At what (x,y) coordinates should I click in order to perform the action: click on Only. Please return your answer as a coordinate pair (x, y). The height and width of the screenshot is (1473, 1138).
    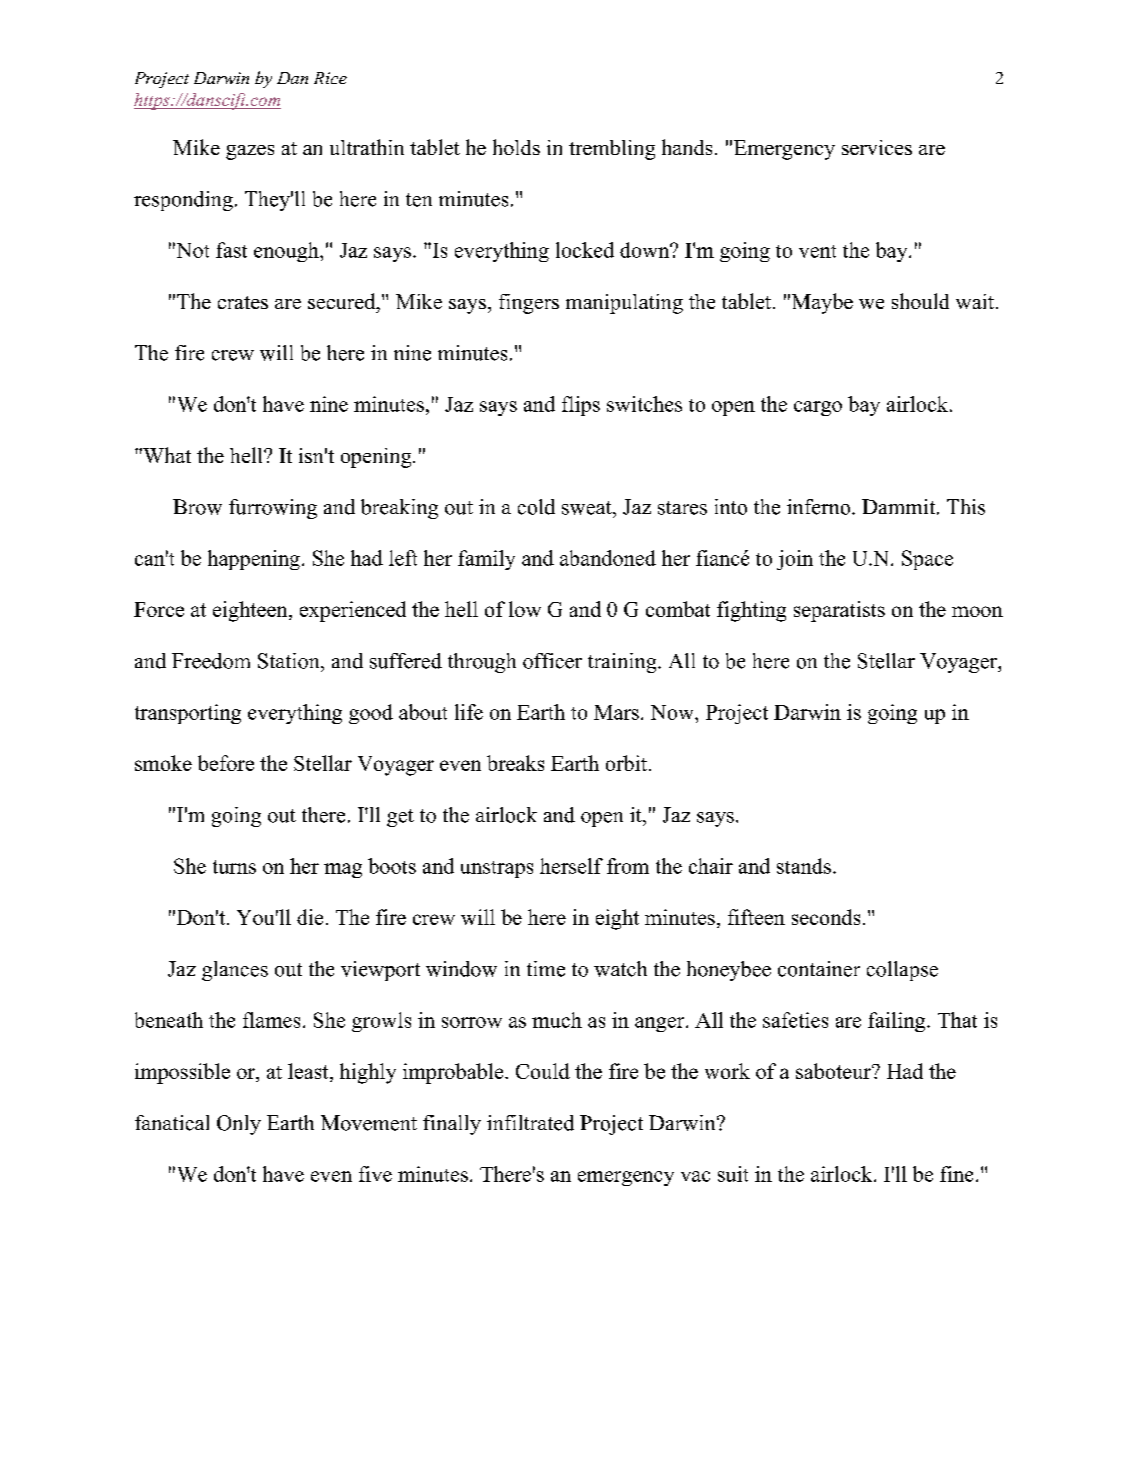
    Looking at the image, I should click on (239, 1125).
